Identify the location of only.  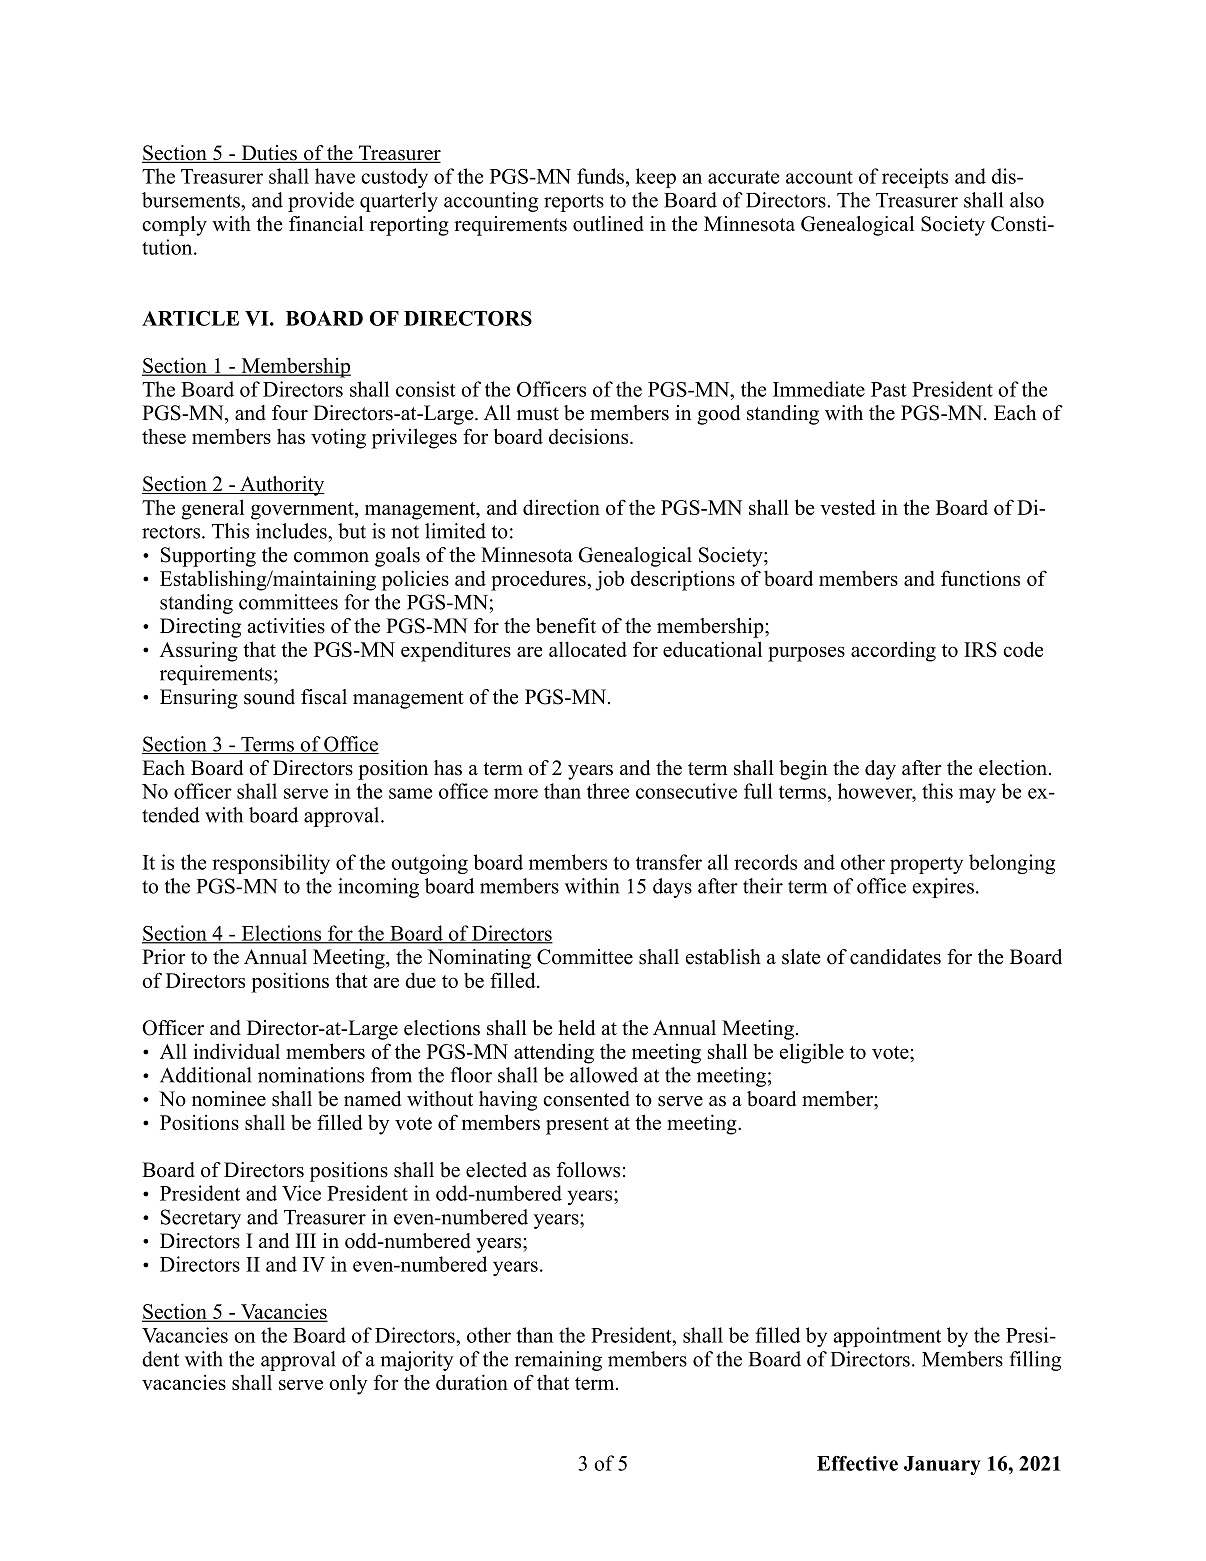
(348, 1384).
